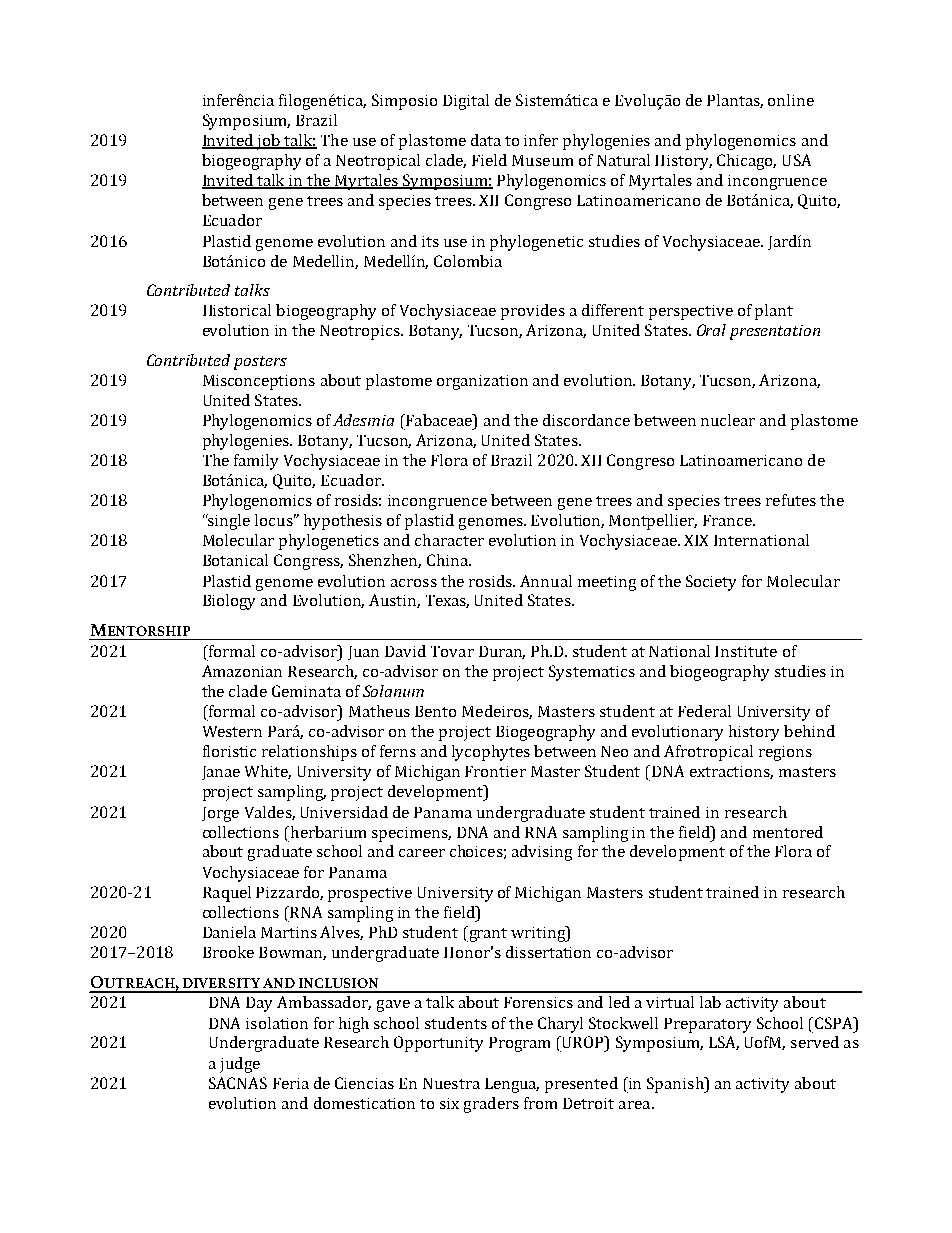 Image resolution: width=952 pixels, height=1233 pixels. I want to click on Chicago, so click(746, 162).
